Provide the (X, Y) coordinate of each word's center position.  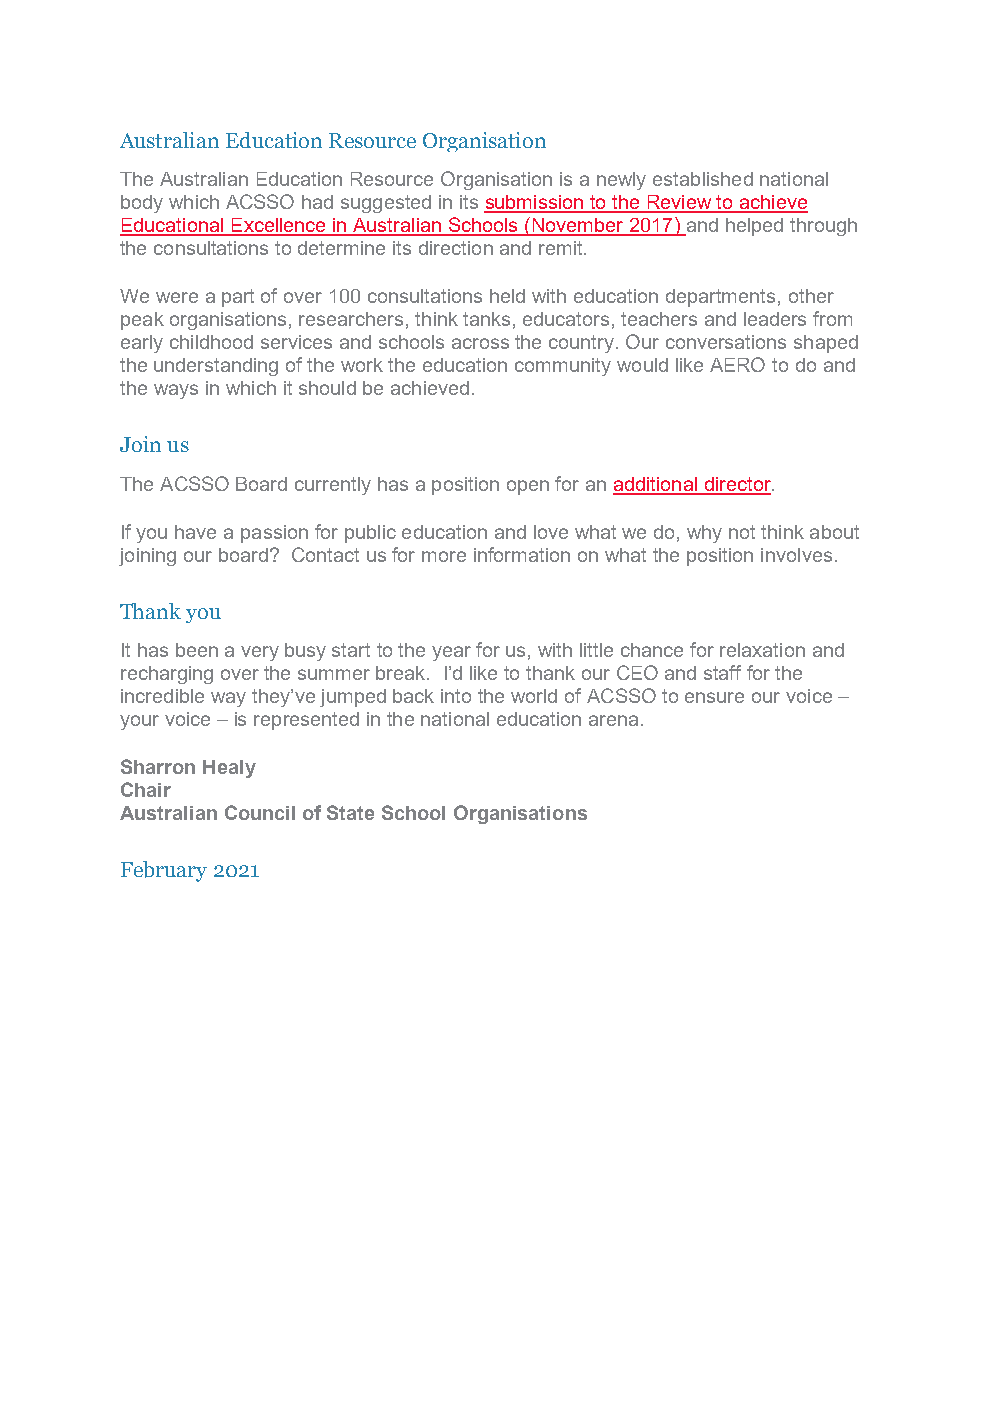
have (195, 532)
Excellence (278, 226)
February (164, 871)
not (742, 532)
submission (535, 203)
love (551, 532)
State (350, 812)
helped (754, 227)
